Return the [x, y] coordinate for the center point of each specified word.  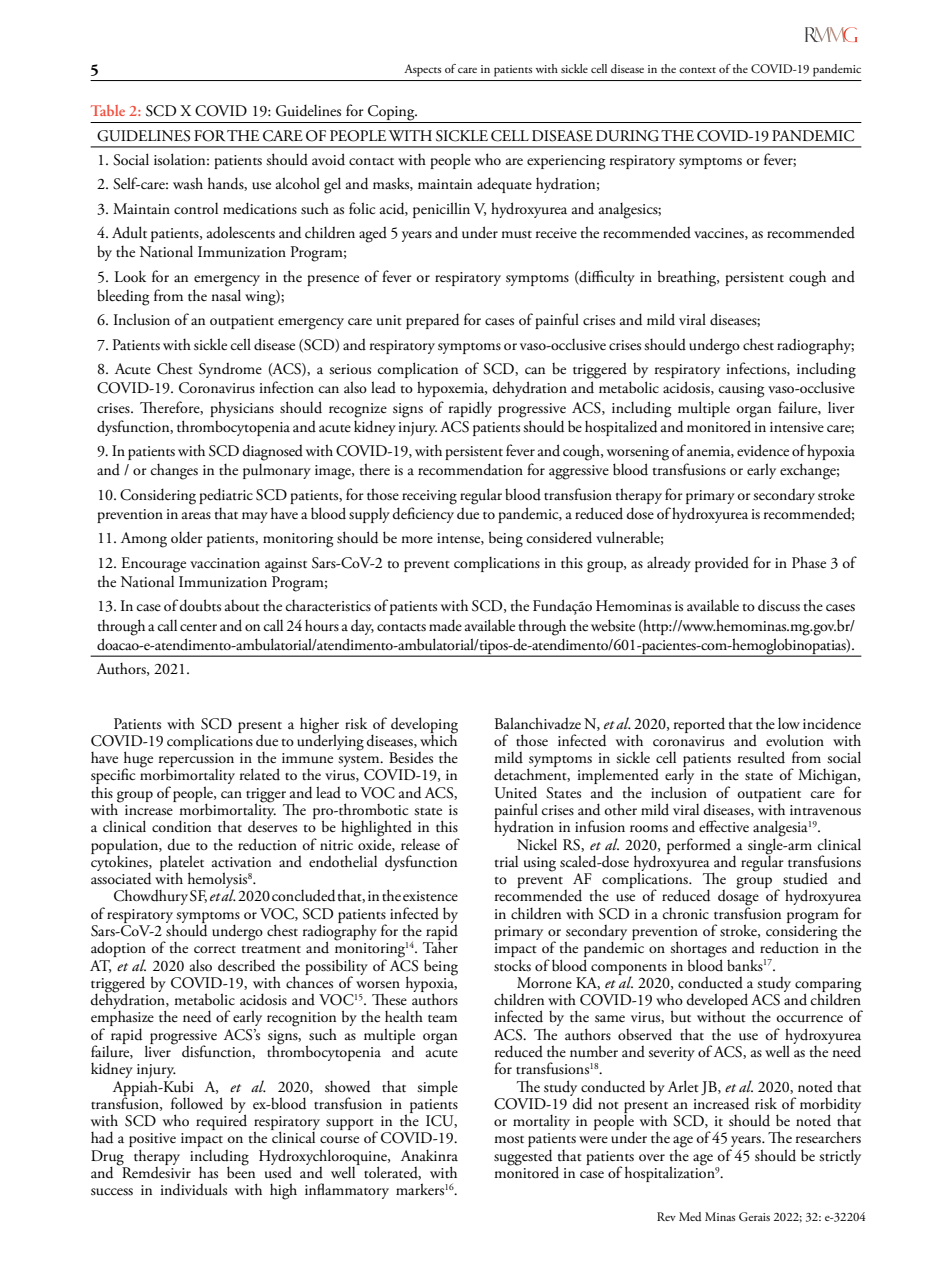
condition [181, 826]
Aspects [422, 70]
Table [108, 110]
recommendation [470, 469]
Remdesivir [155, 1171]
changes [174, 472]
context [697, 70]
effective [724, 826]
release [420, 844]
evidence [763, 450]
